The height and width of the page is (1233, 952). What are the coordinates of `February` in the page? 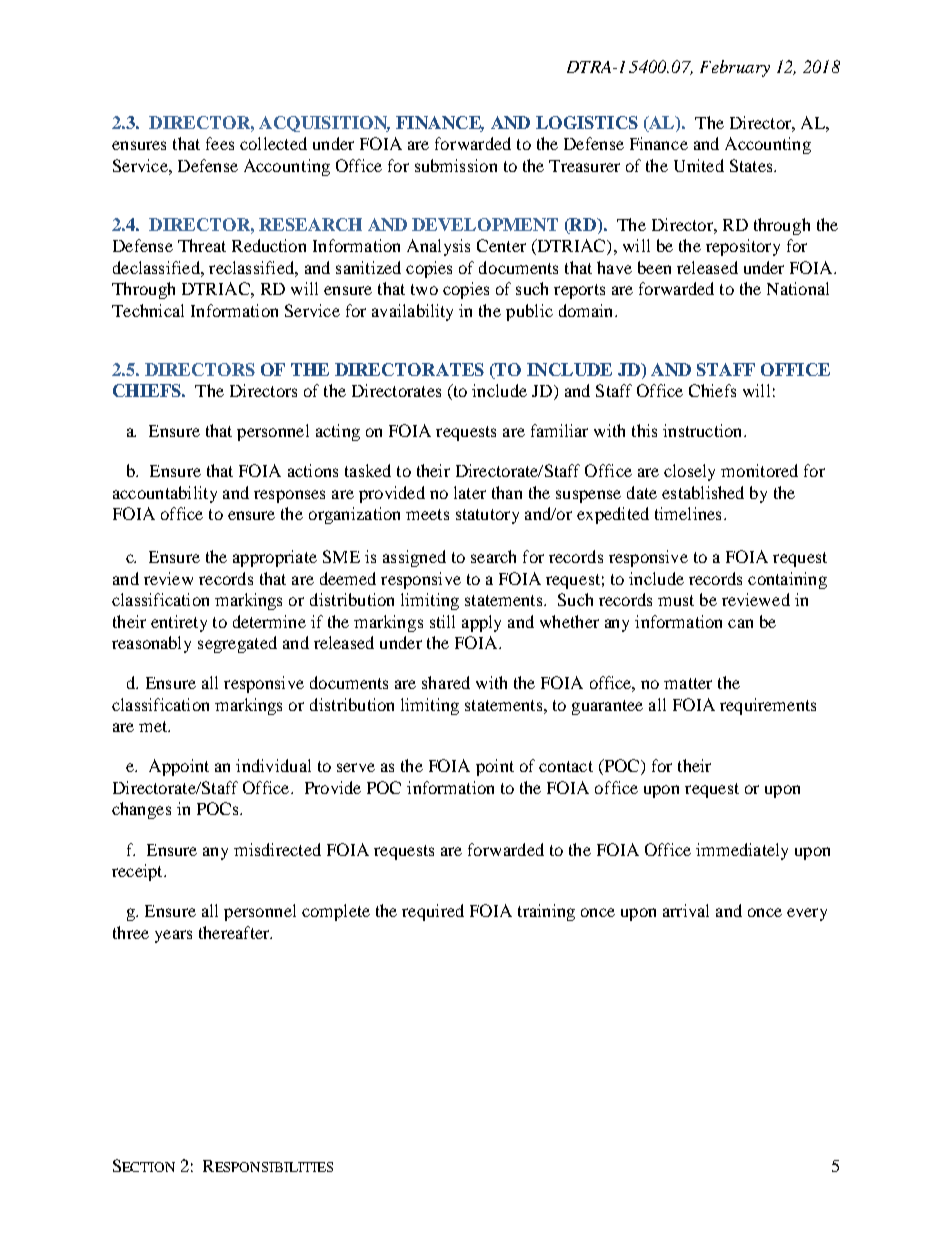 It's located at (735, 68).
